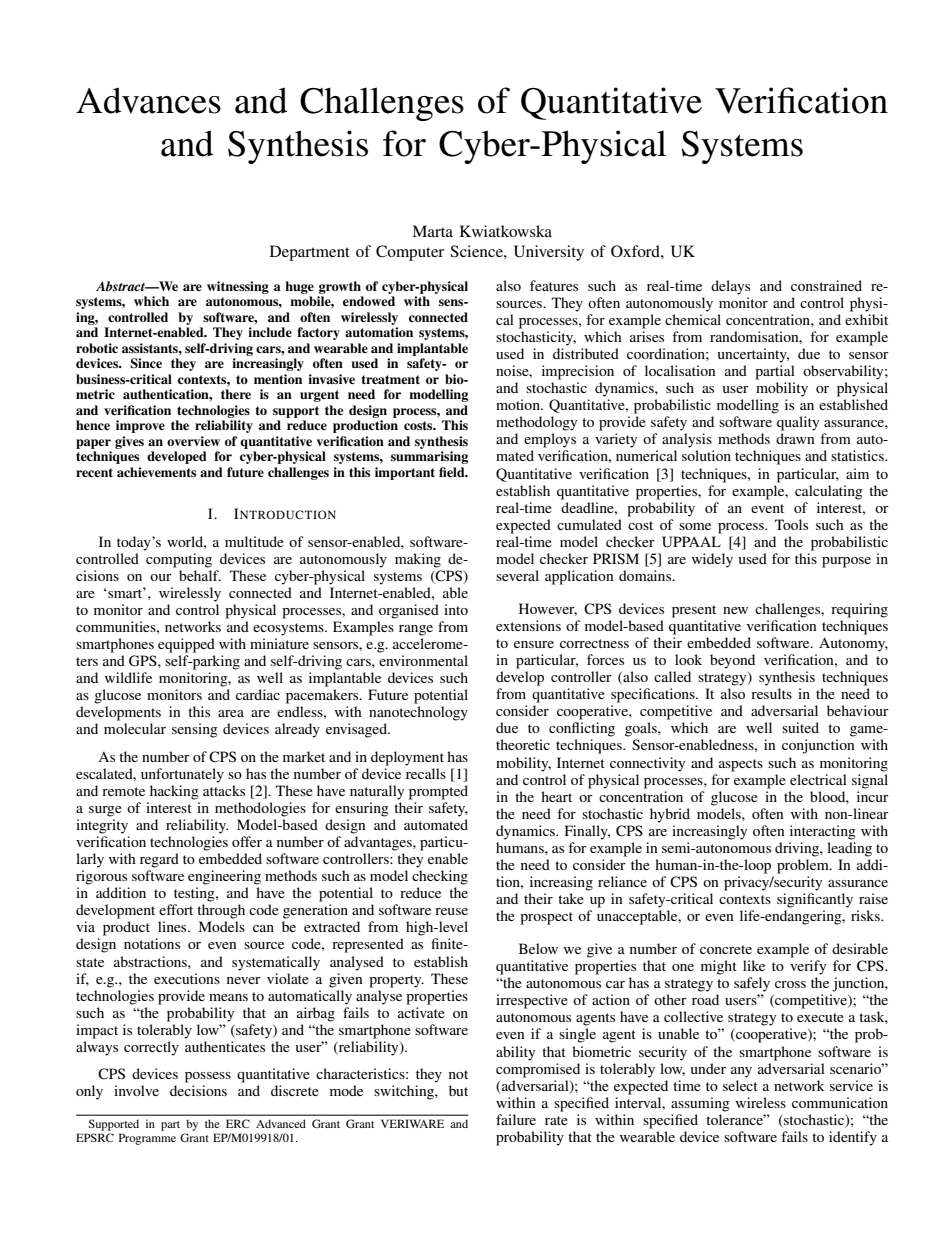 The width and height of the screenshot is (952, 1233). What do you see at coordinates (182, 775) in the screenshot?
I see `unfortunately` at bounding box center [182, 775].
